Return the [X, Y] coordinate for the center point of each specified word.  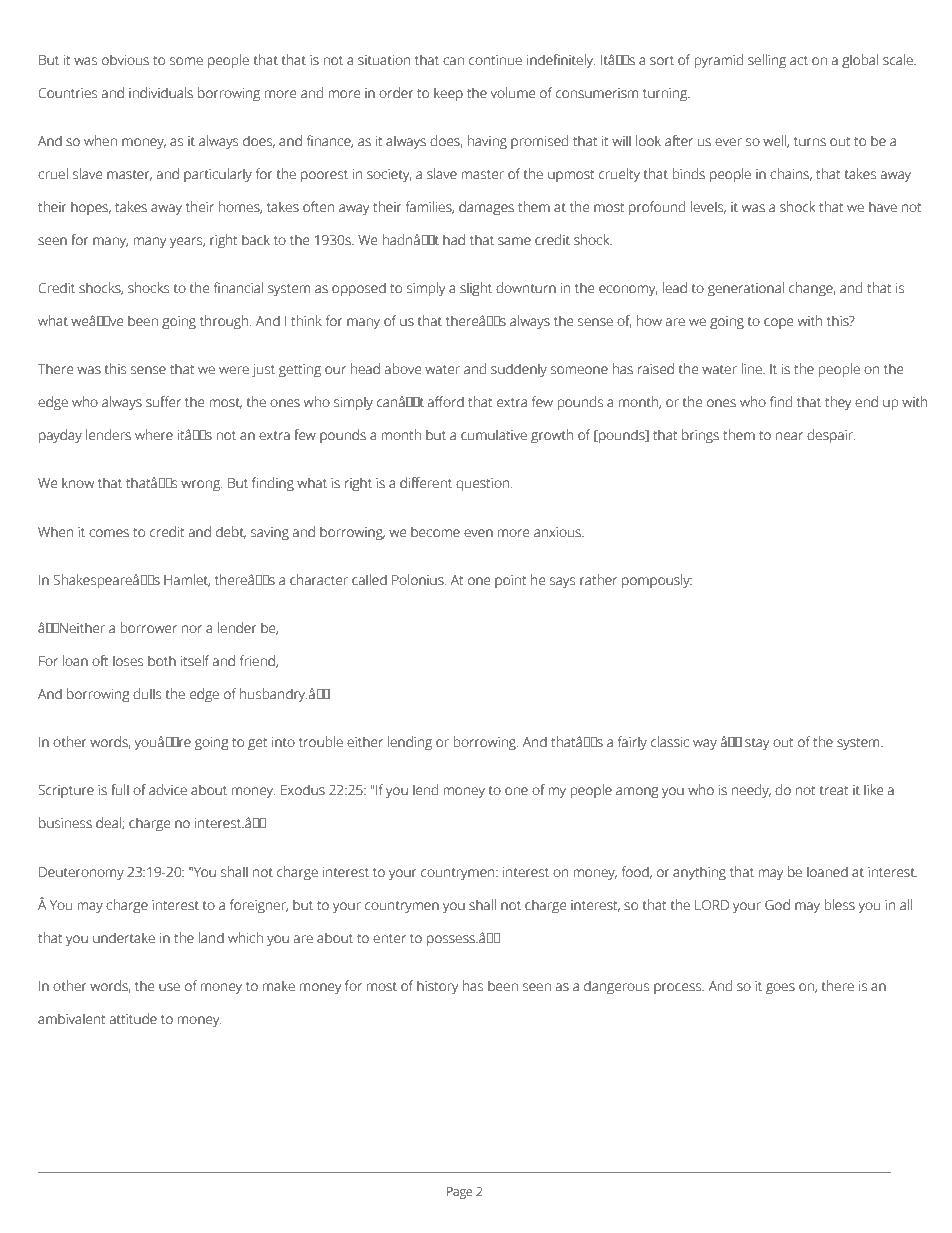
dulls [147, 694]
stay [757, 744]
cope [778, 323]
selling [767, 61]
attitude [133, 1019]
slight [476, 289]
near [789, 436]
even [478, 533]
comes [109, 533]
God [777, 905]
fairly [632, 743]
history [437, 987]
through [225, 322]
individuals [161, 93]
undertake [124, 938]
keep [448, 94]
